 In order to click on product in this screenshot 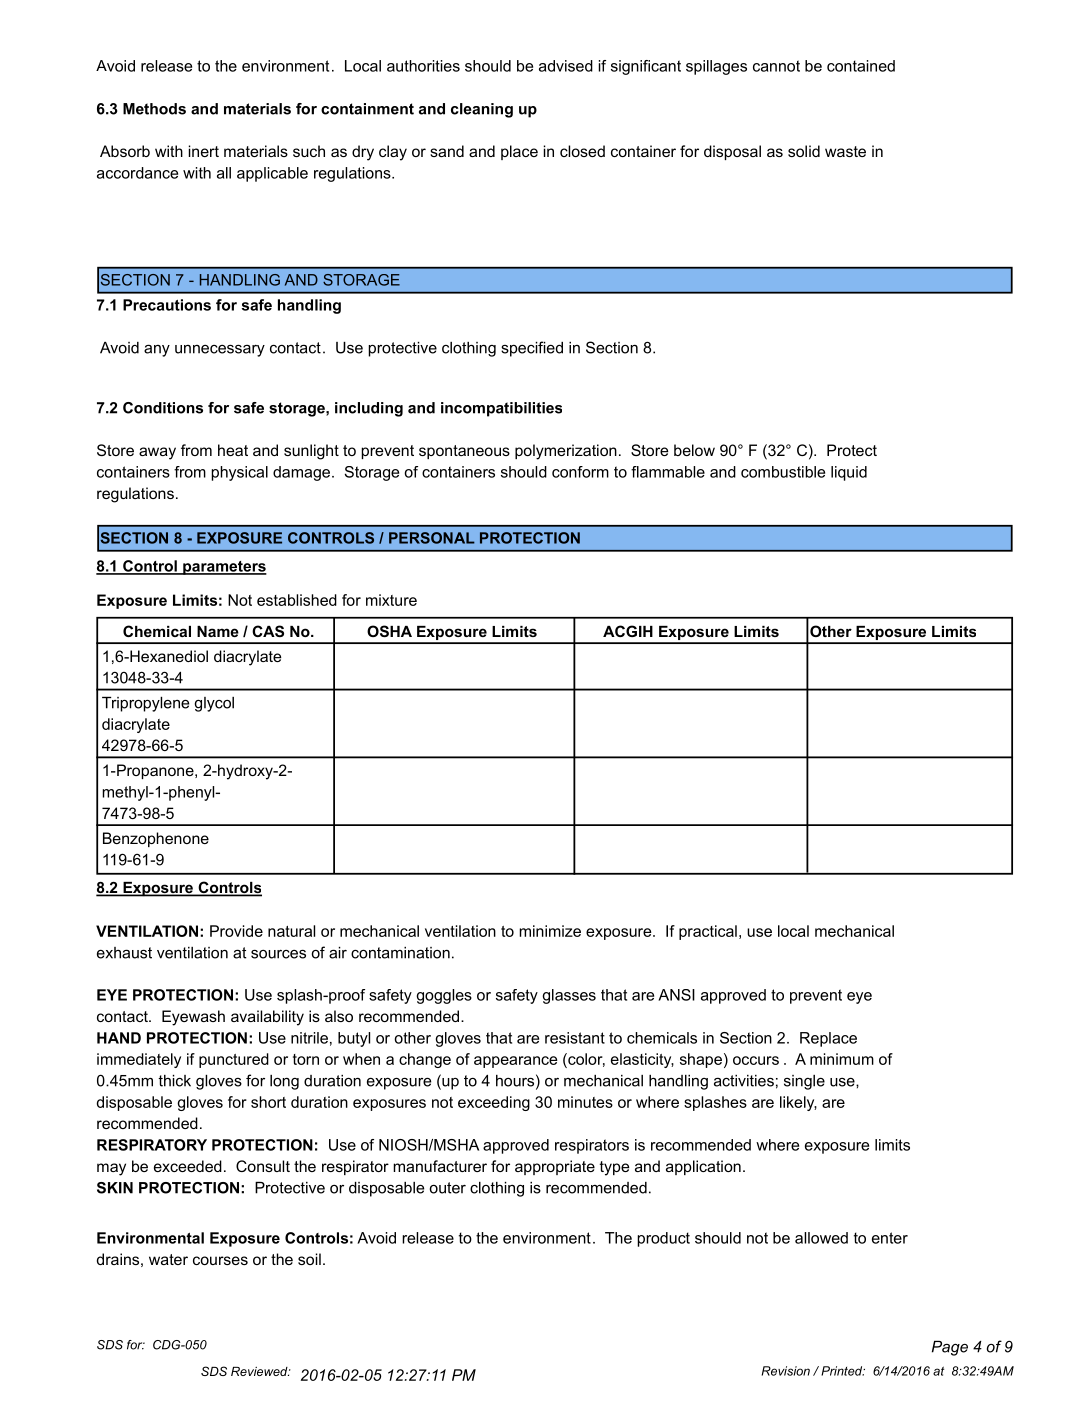, I will do `click(663, 1239)`.
